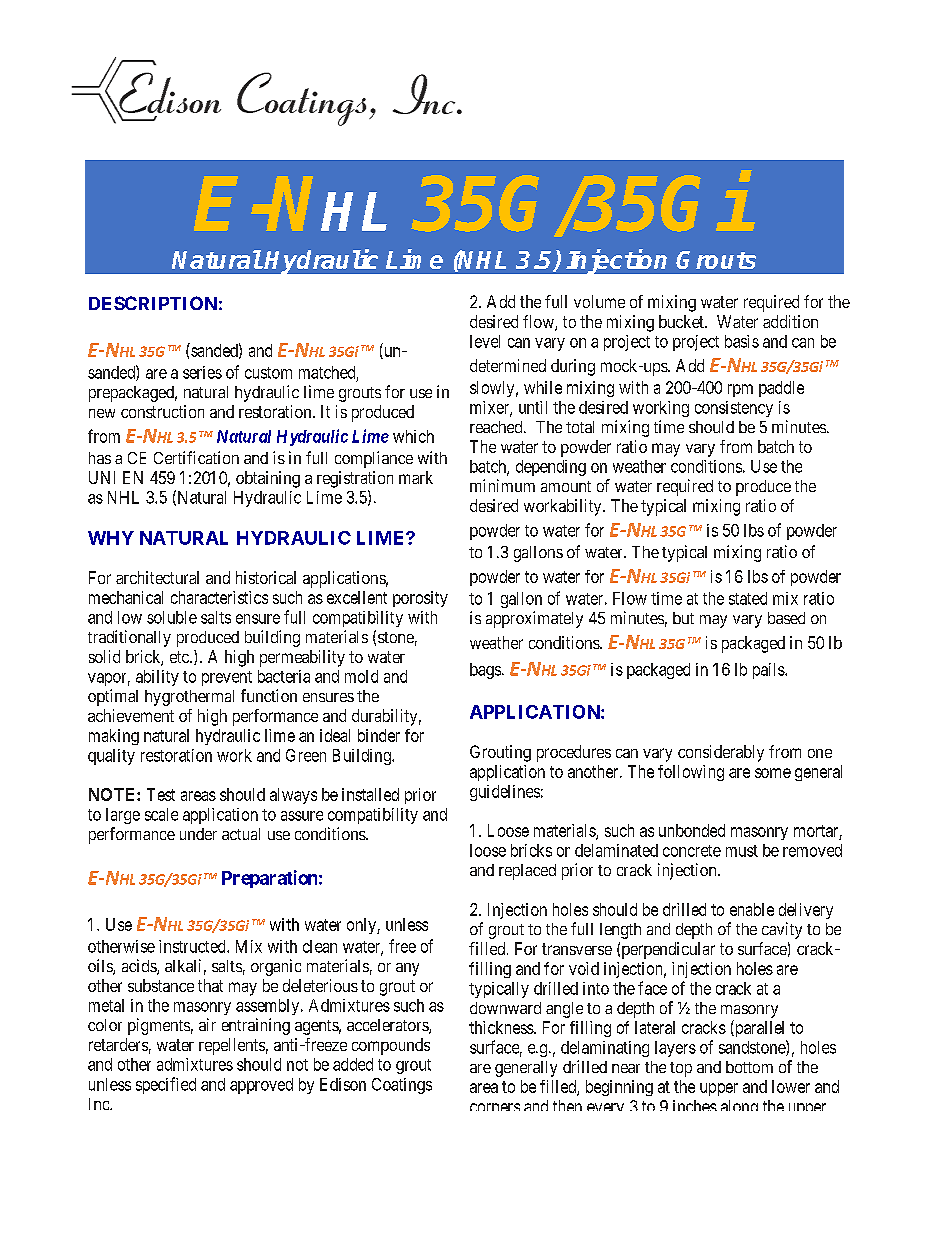 The height and width of the page is (1233, 952). What do you see at coordinates (198, 834) in the page?
I see `under` at bounding box center [198, 834].
